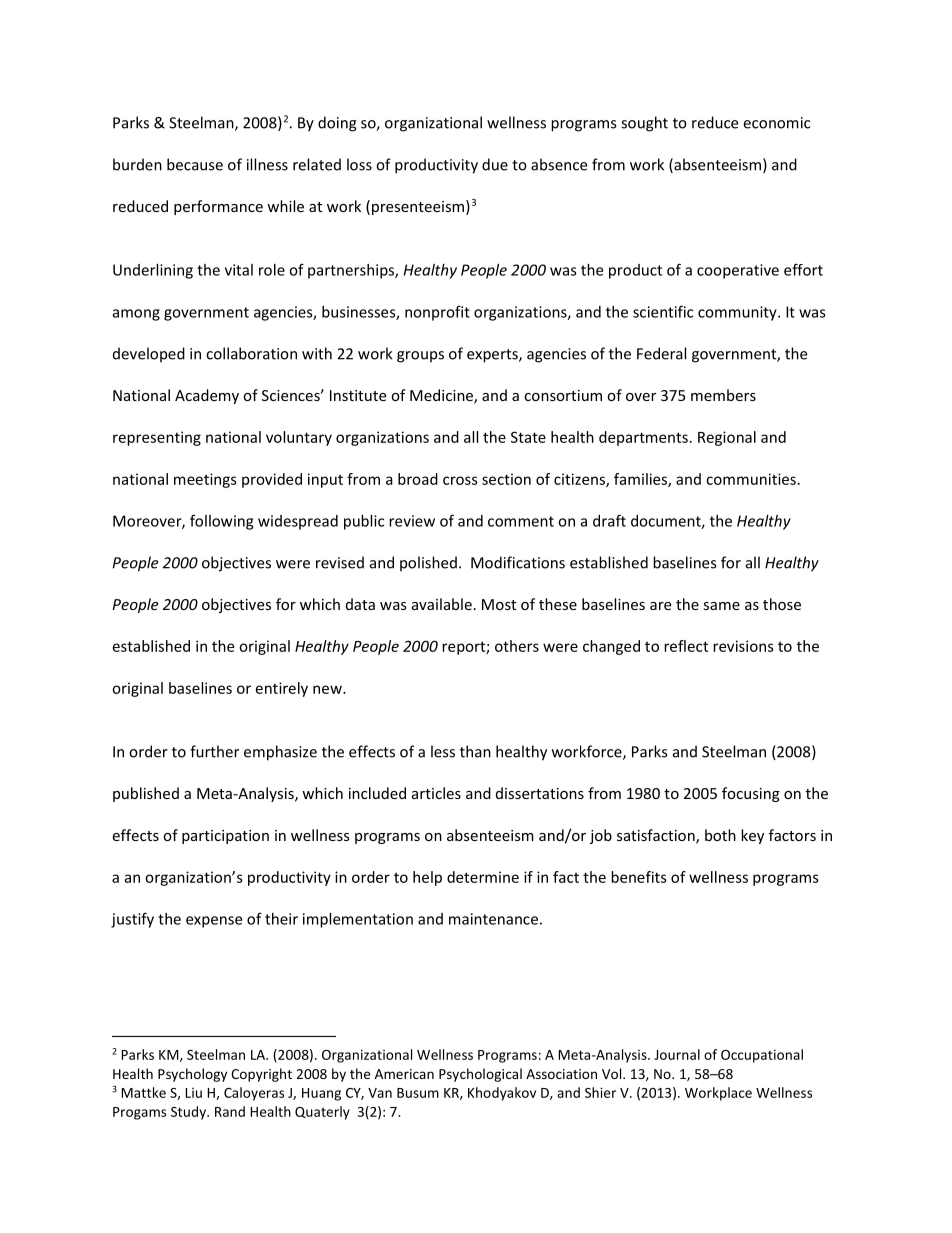 The width and height of the screenshot is (952, 1233). I want to click on economic, so click(776, 123).
